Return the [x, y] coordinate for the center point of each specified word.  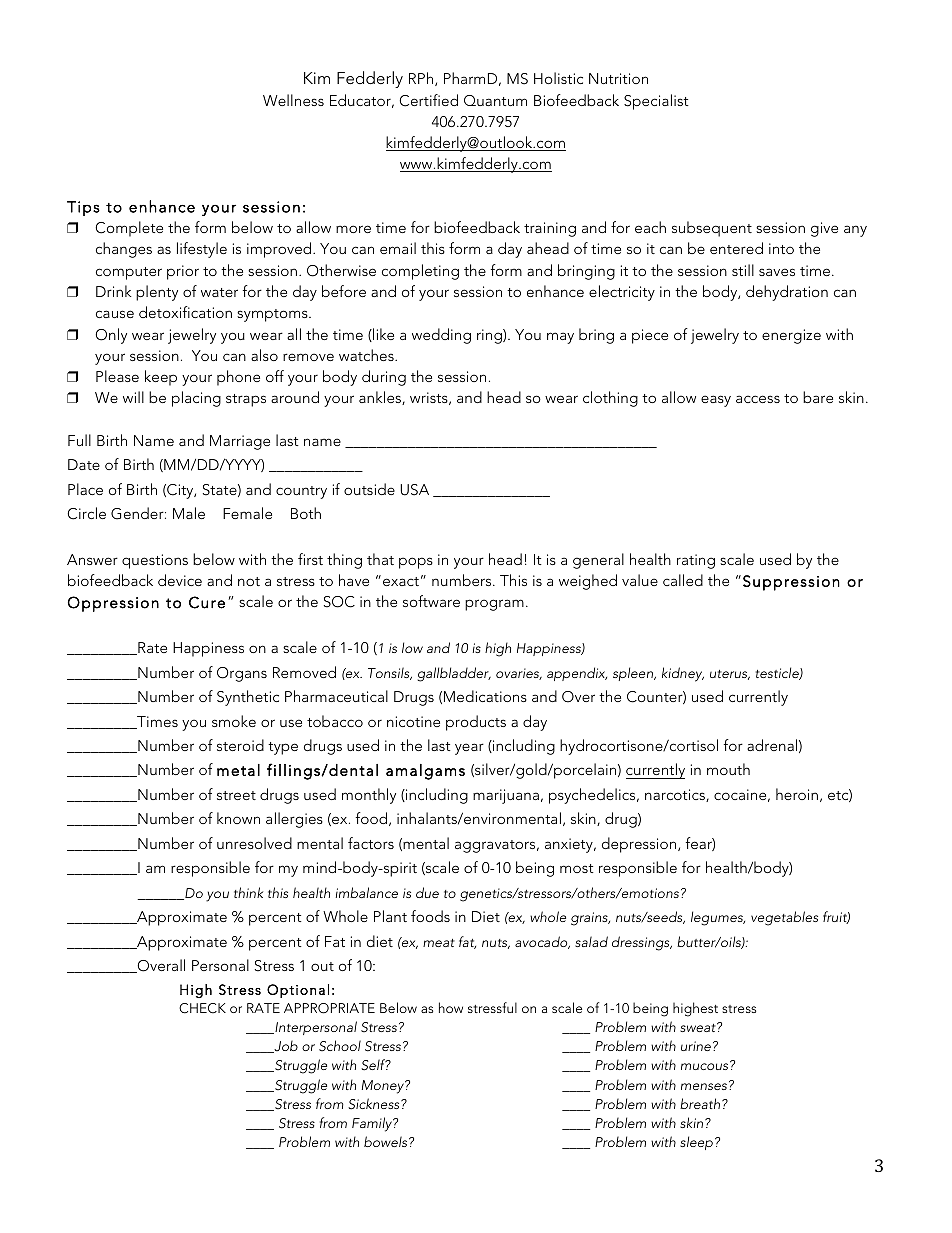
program [494, 605]
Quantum [495, 100]
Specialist [656, 102]
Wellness [293, 100]
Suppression [791, 583]
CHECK [202, 1008]
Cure [207, 602]
